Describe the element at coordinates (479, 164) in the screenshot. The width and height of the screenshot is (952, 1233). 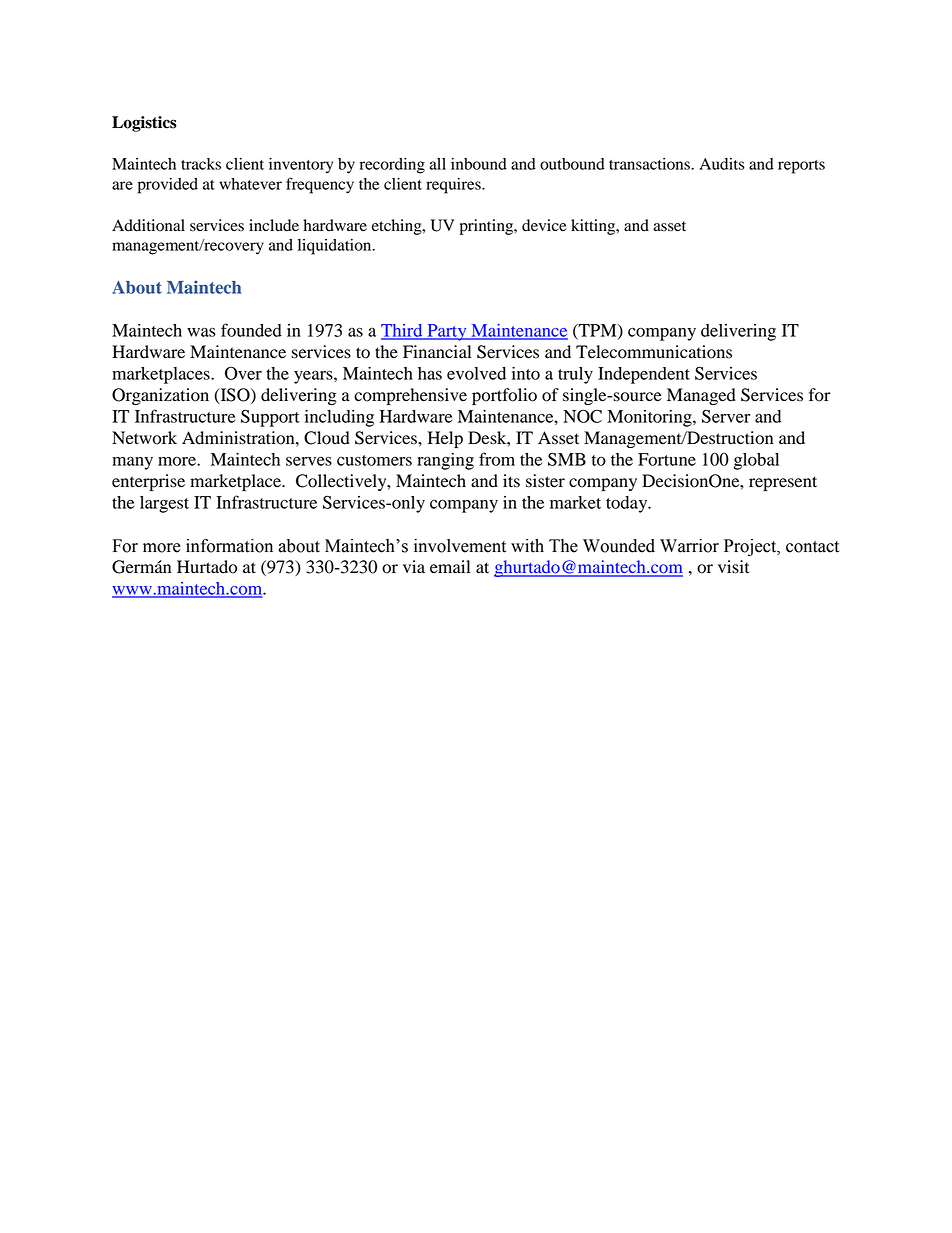
I see `inbound` at that location.
